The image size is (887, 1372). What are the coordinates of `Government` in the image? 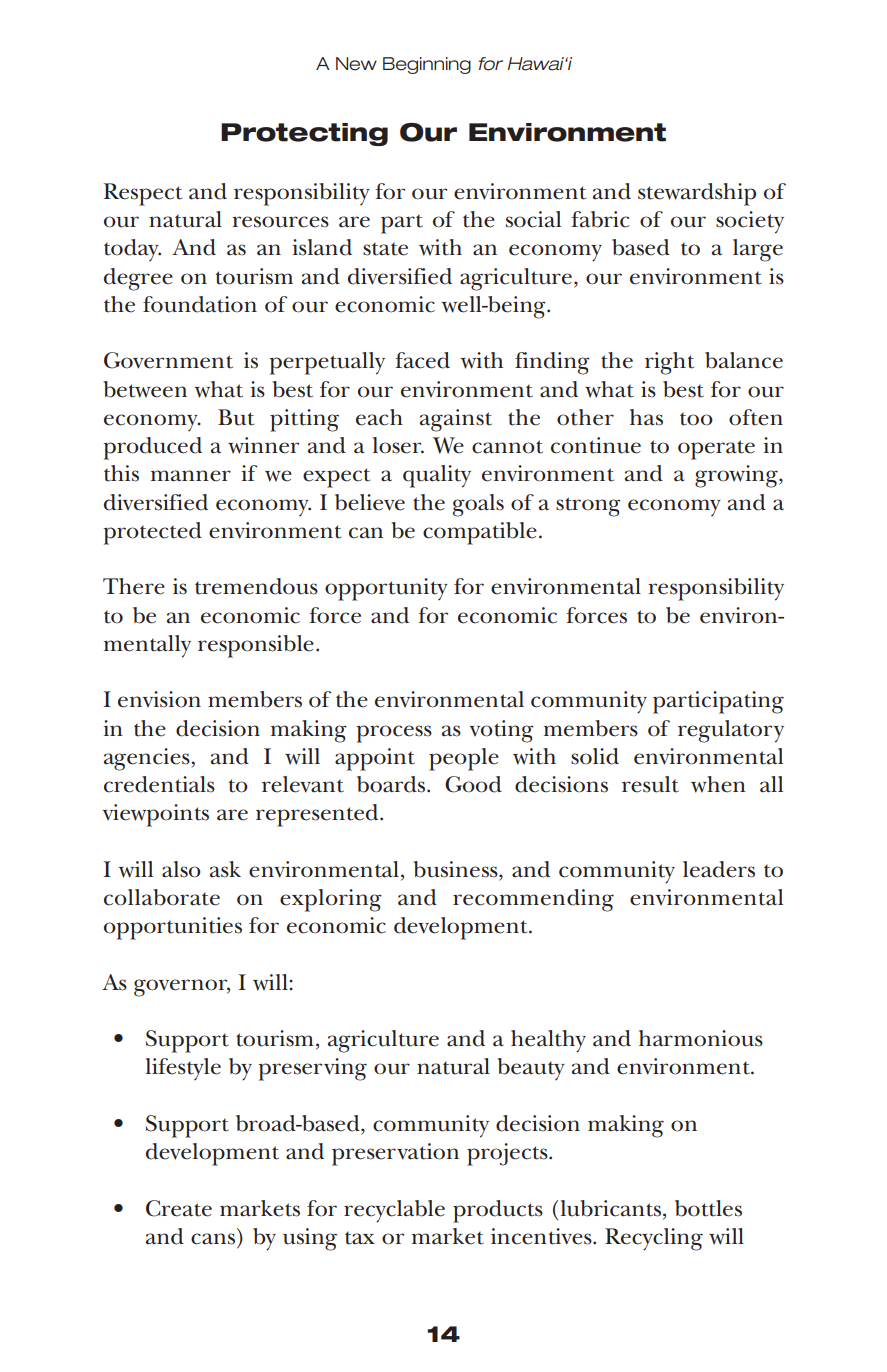 It's located at (168, 360).
